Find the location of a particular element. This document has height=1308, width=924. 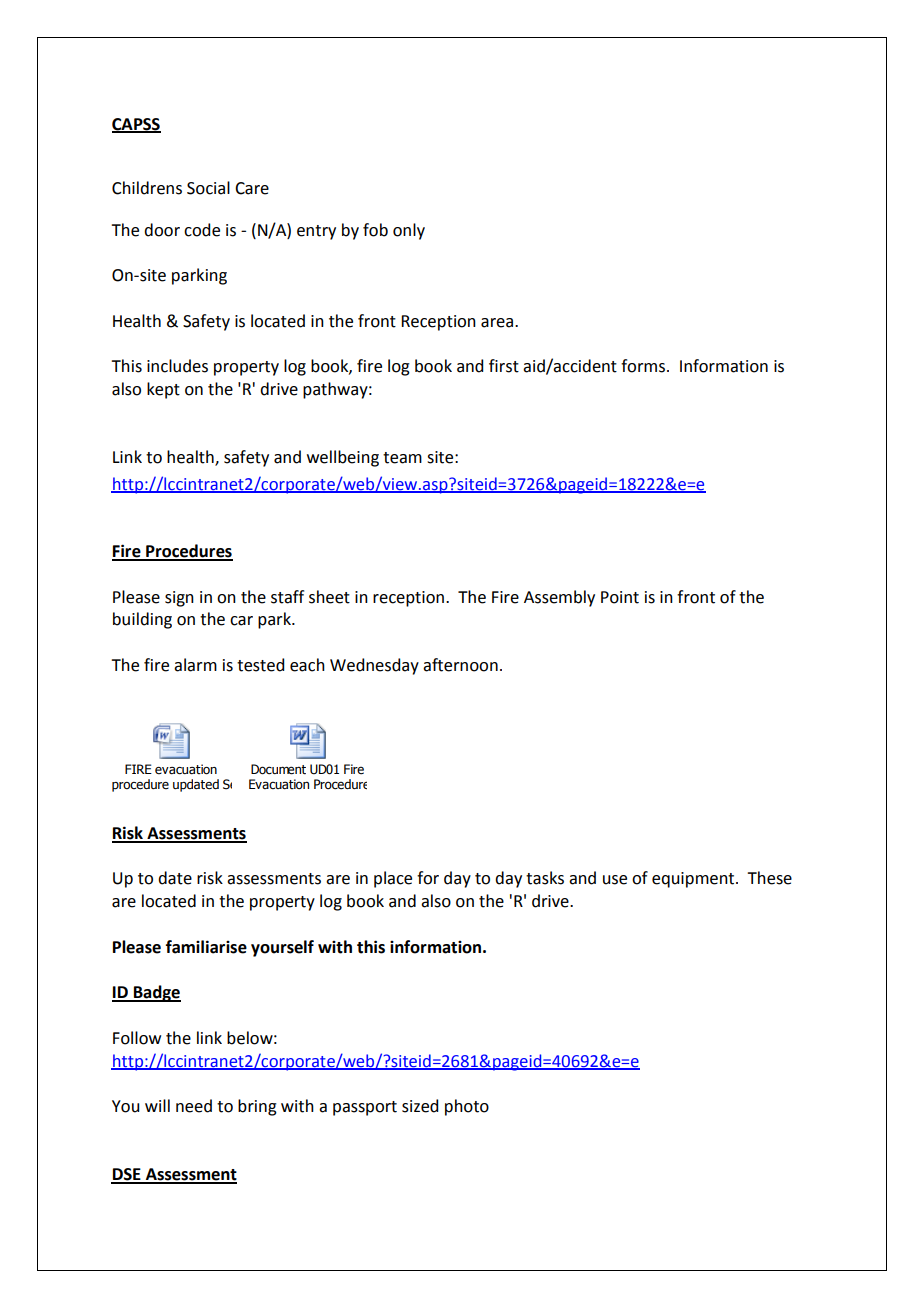

only is located at coordinates (409, 231).
